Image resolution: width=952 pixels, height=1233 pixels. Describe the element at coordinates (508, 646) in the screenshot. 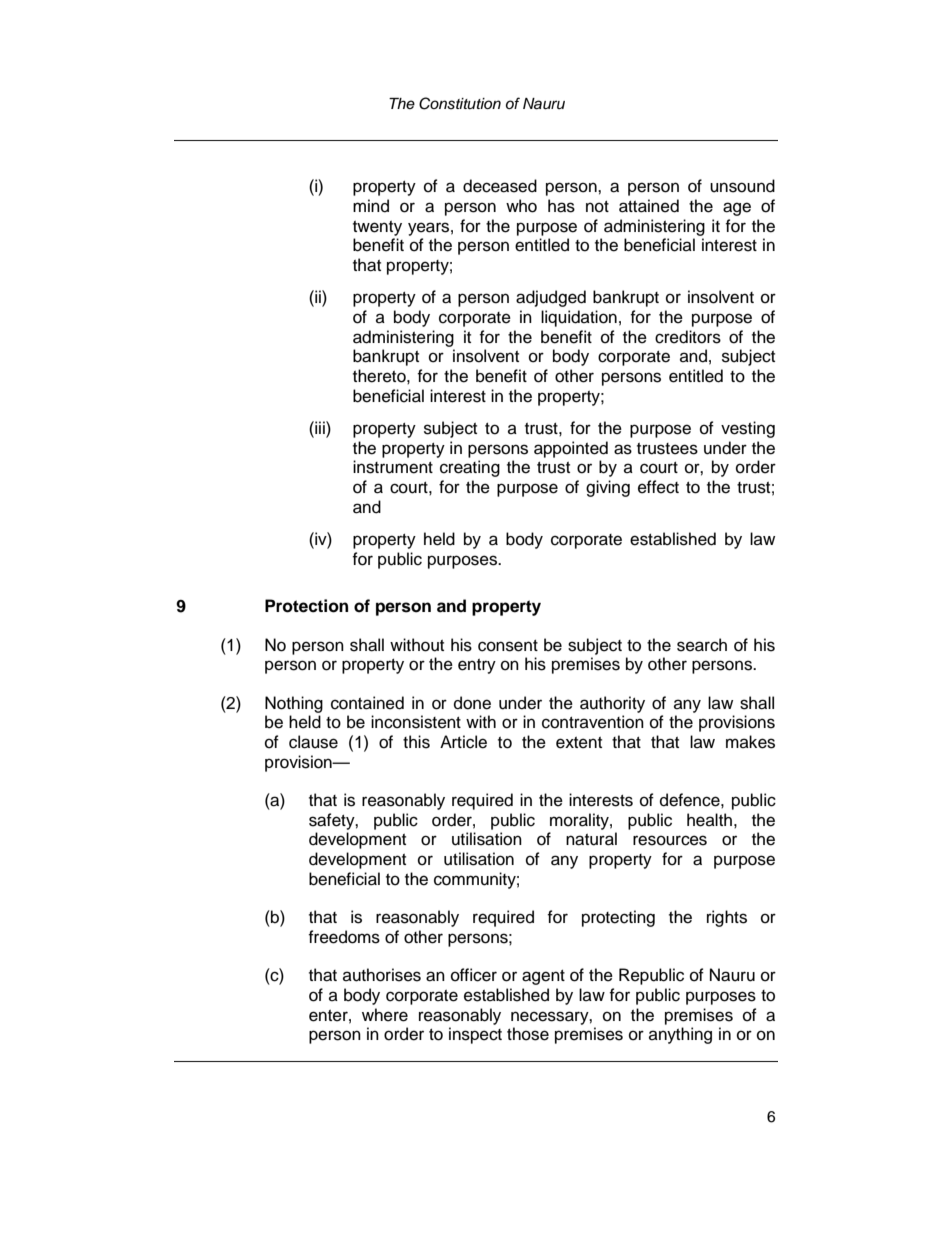

I see `consent` at that location.
